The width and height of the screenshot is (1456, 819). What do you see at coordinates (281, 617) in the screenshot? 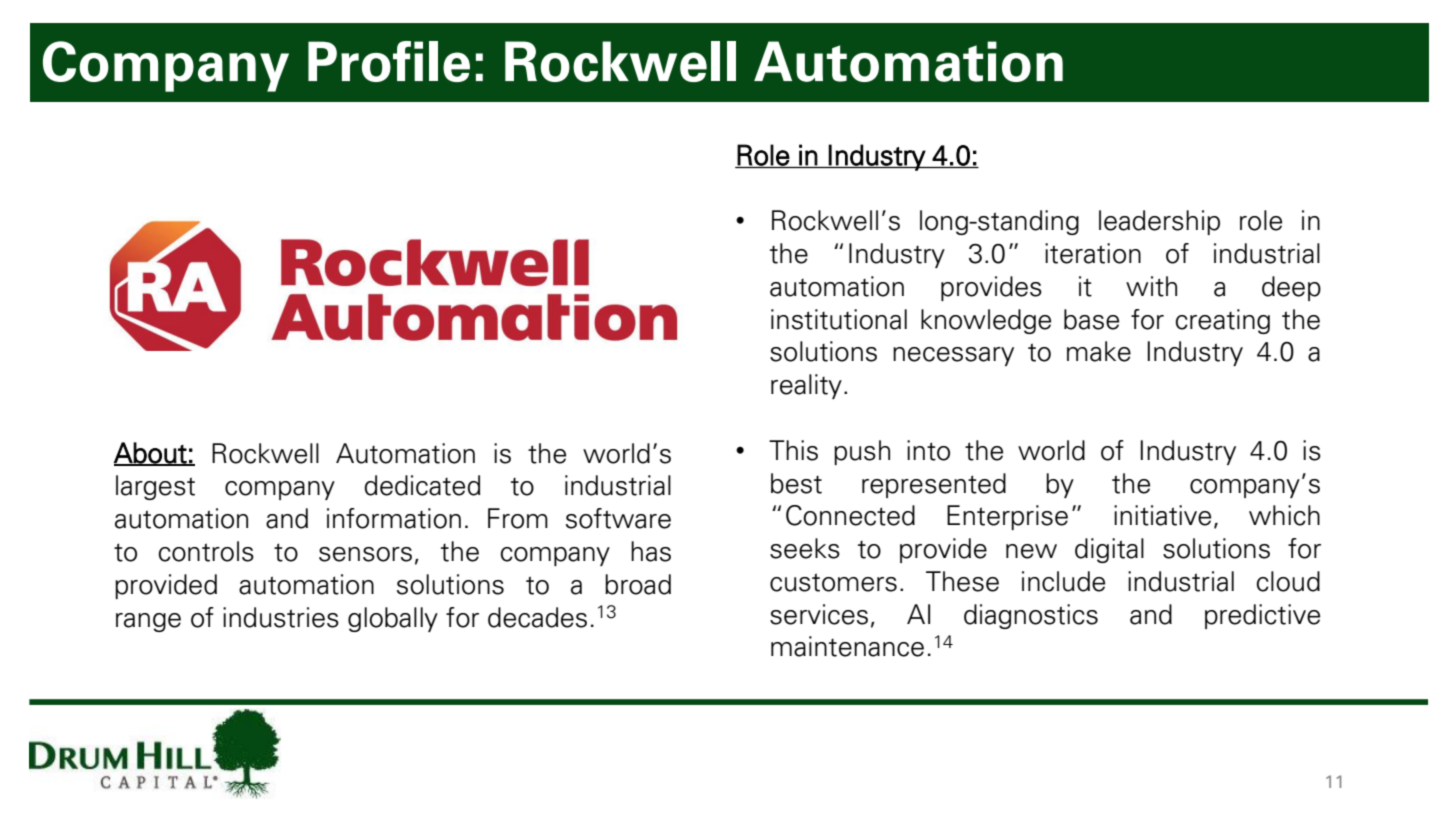
I see `industries` at bounding box center [281, 617].
